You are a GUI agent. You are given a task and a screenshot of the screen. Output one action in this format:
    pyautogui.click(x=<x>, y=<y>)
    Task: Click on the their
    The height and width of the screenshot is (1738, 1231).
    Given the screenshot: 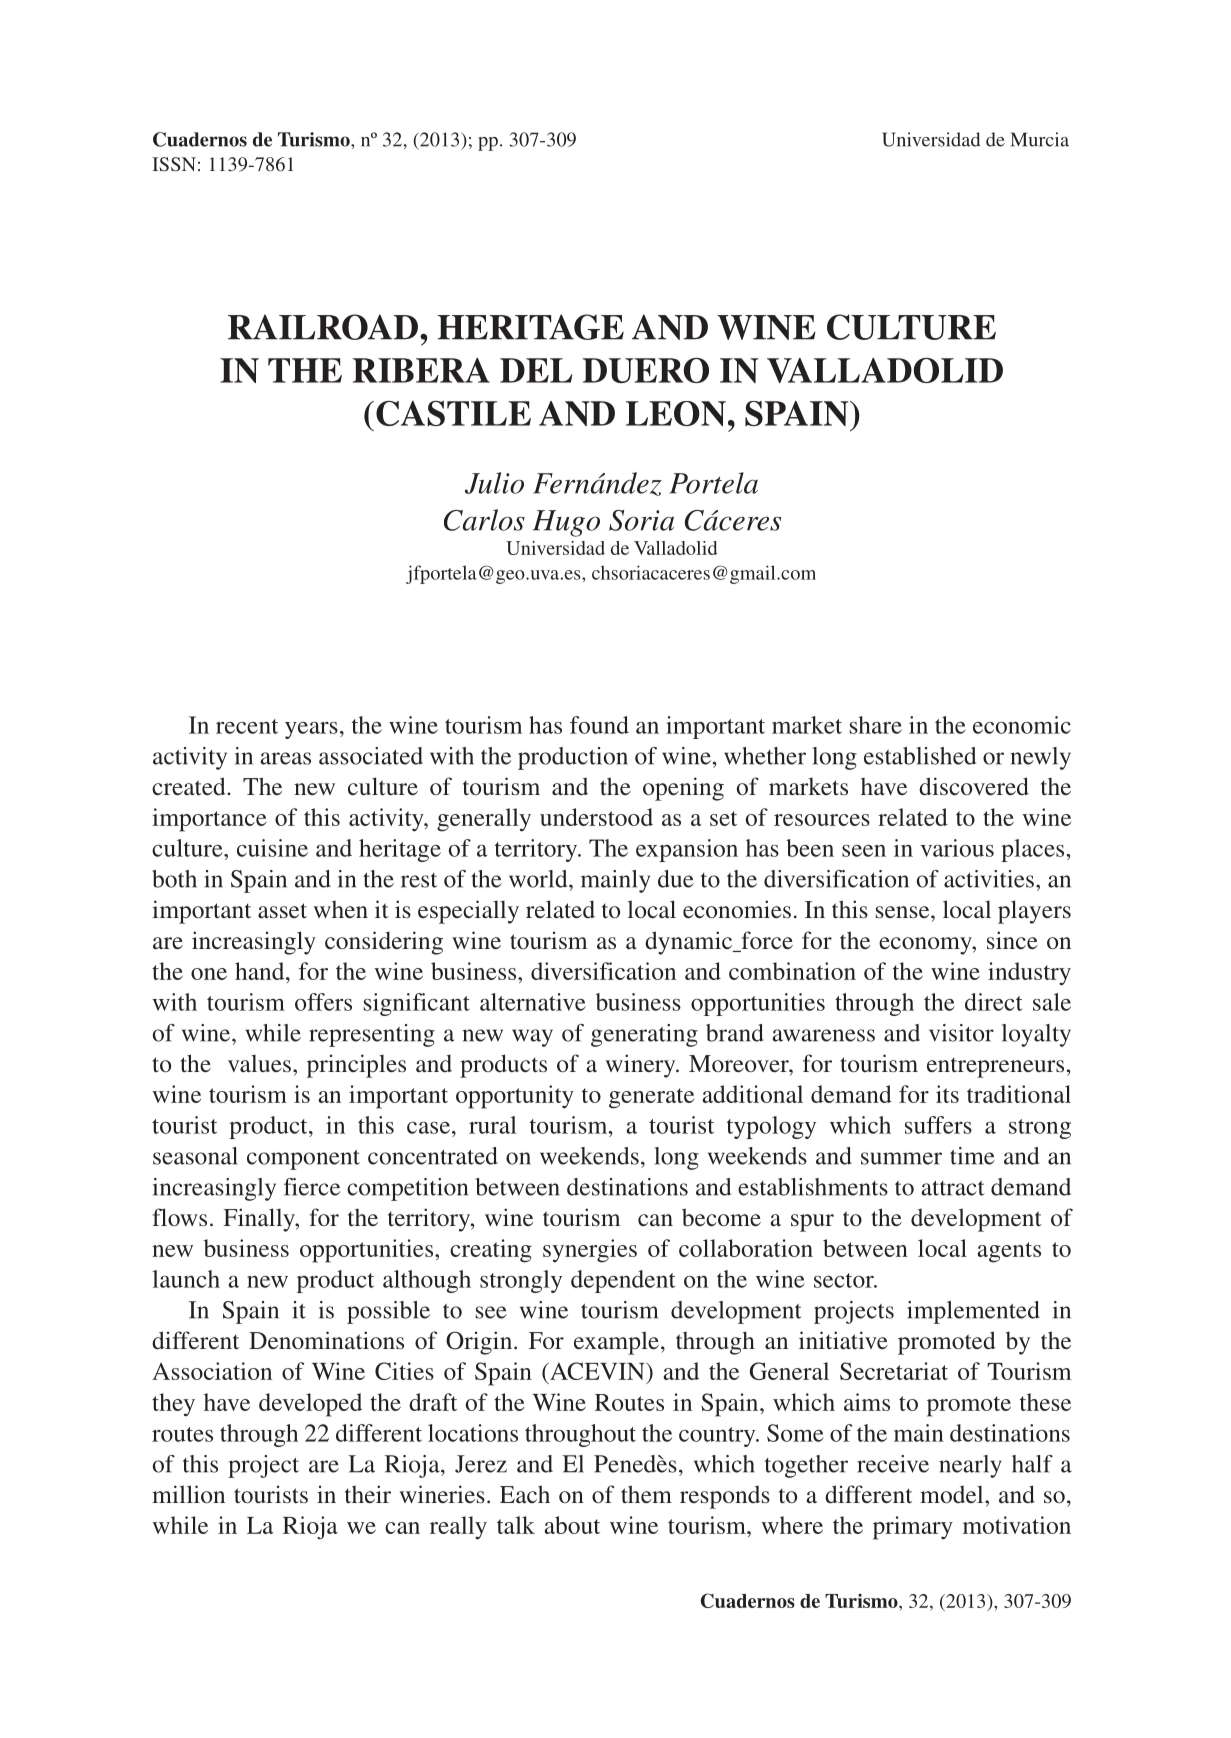 What is the action you would take?
    pyautogui.click(x=368, y=1494)
